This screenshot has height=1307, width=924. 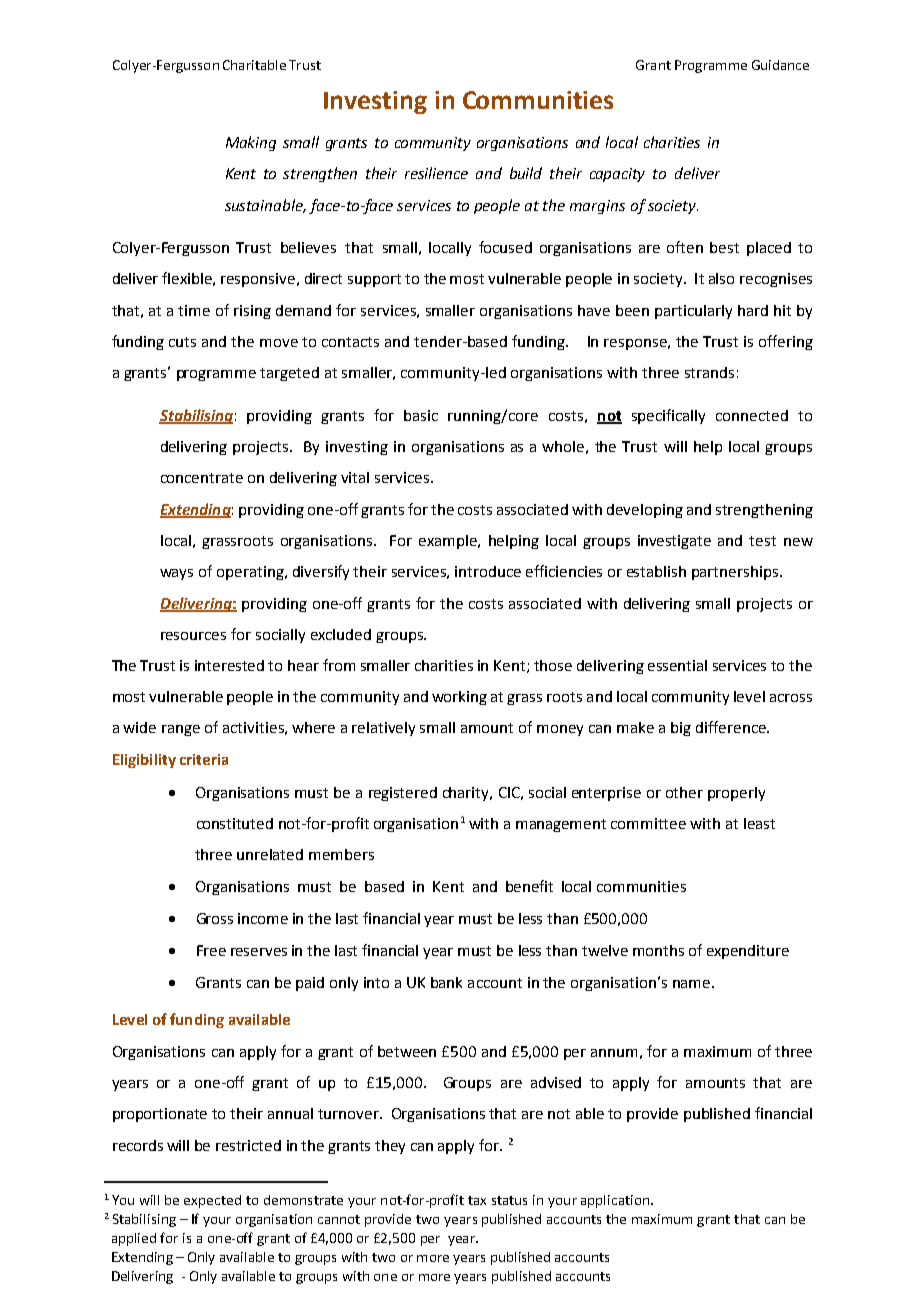 I want to click on essential, so click(x=677, y=665).
